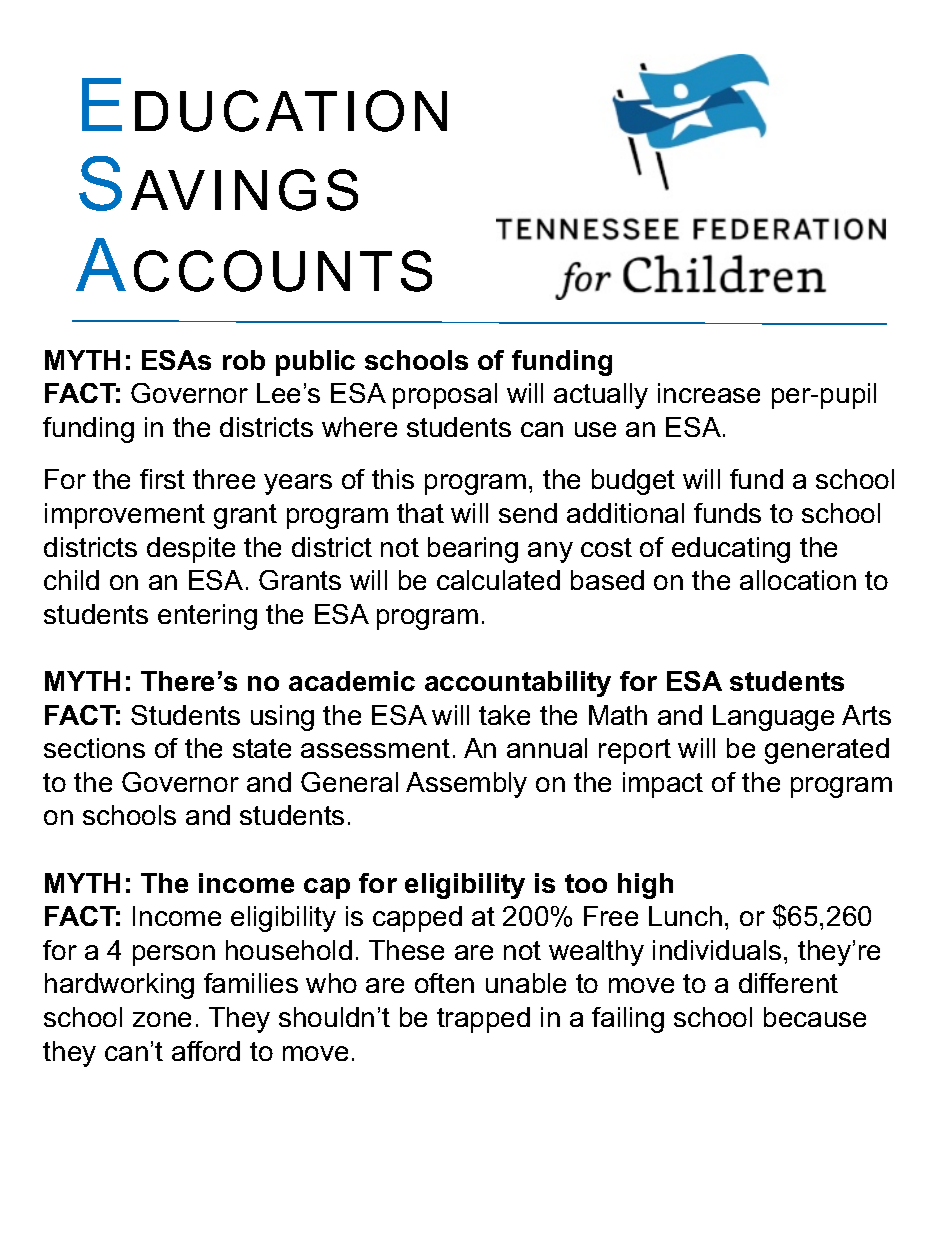  What do you see at coordinates (162, 1019) in the screenshot?
I see `zone` at bounding box center [162, 1019].
